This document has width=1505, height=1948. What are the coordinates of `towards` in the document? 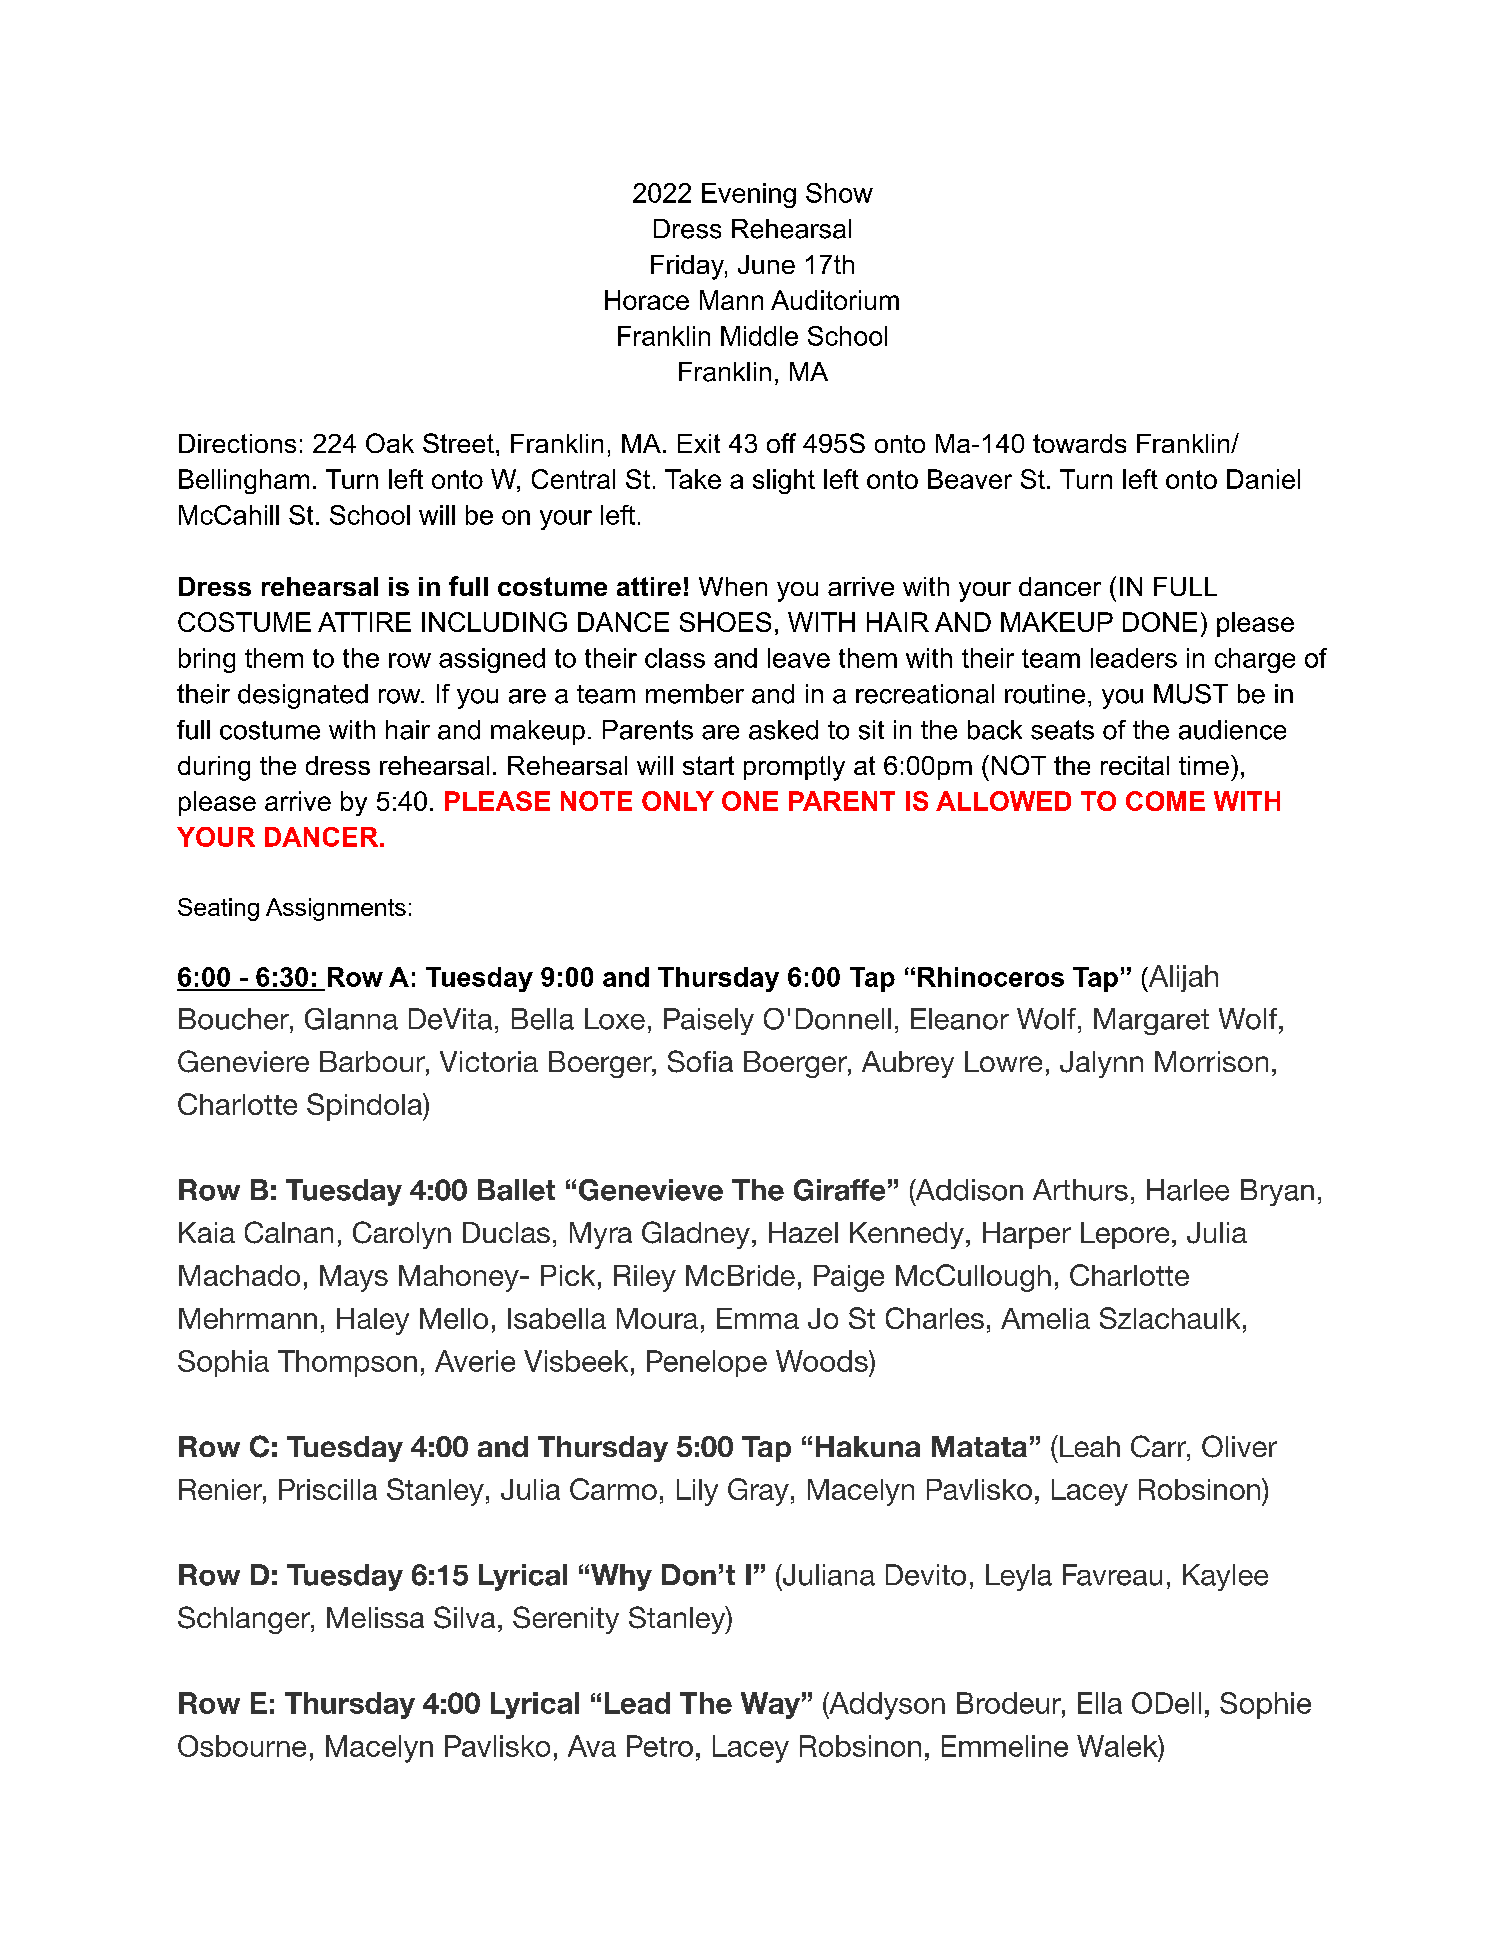 It's located at (1079, 443).
